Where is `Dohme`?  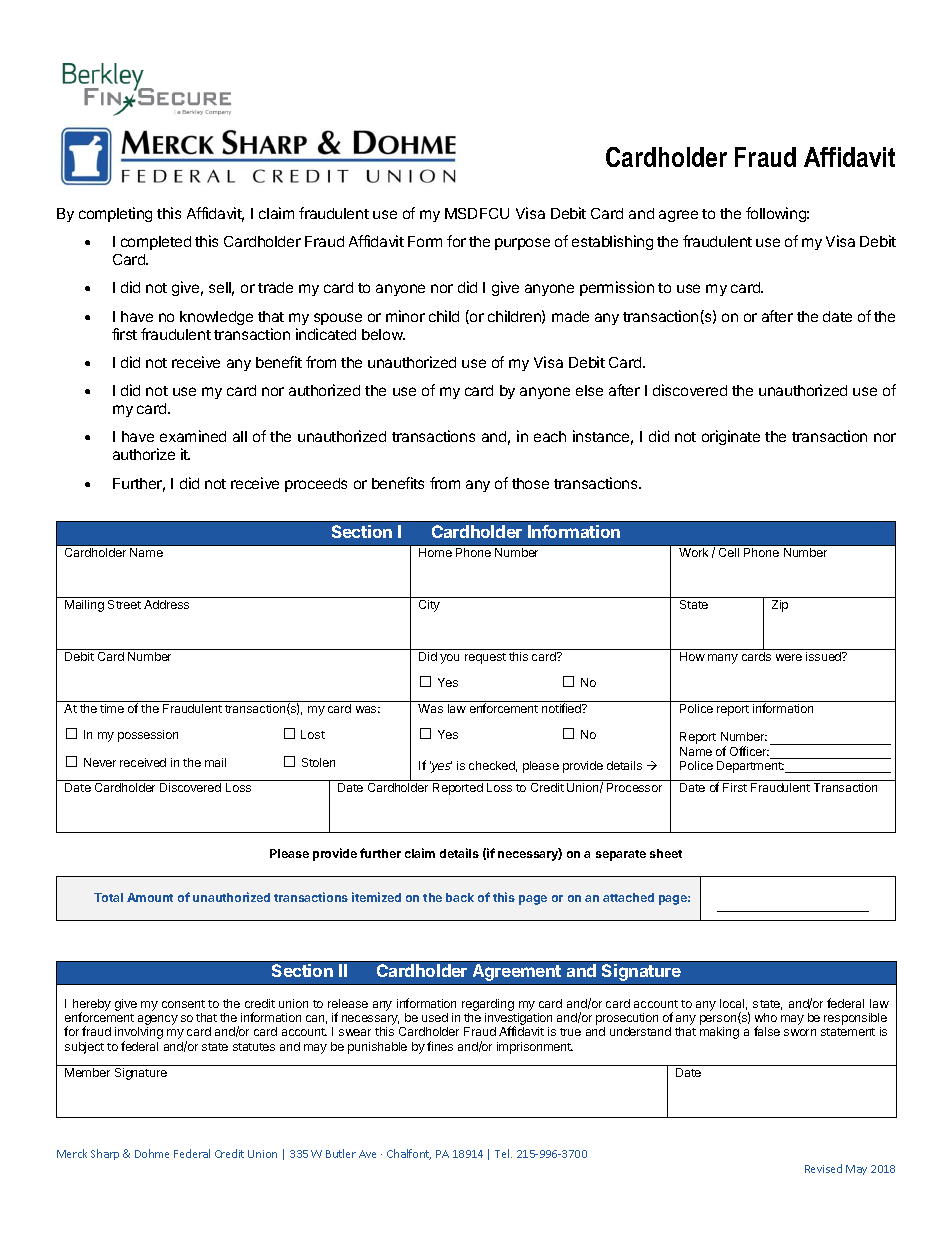
Dohme is located at coordinates (152, 1153).
